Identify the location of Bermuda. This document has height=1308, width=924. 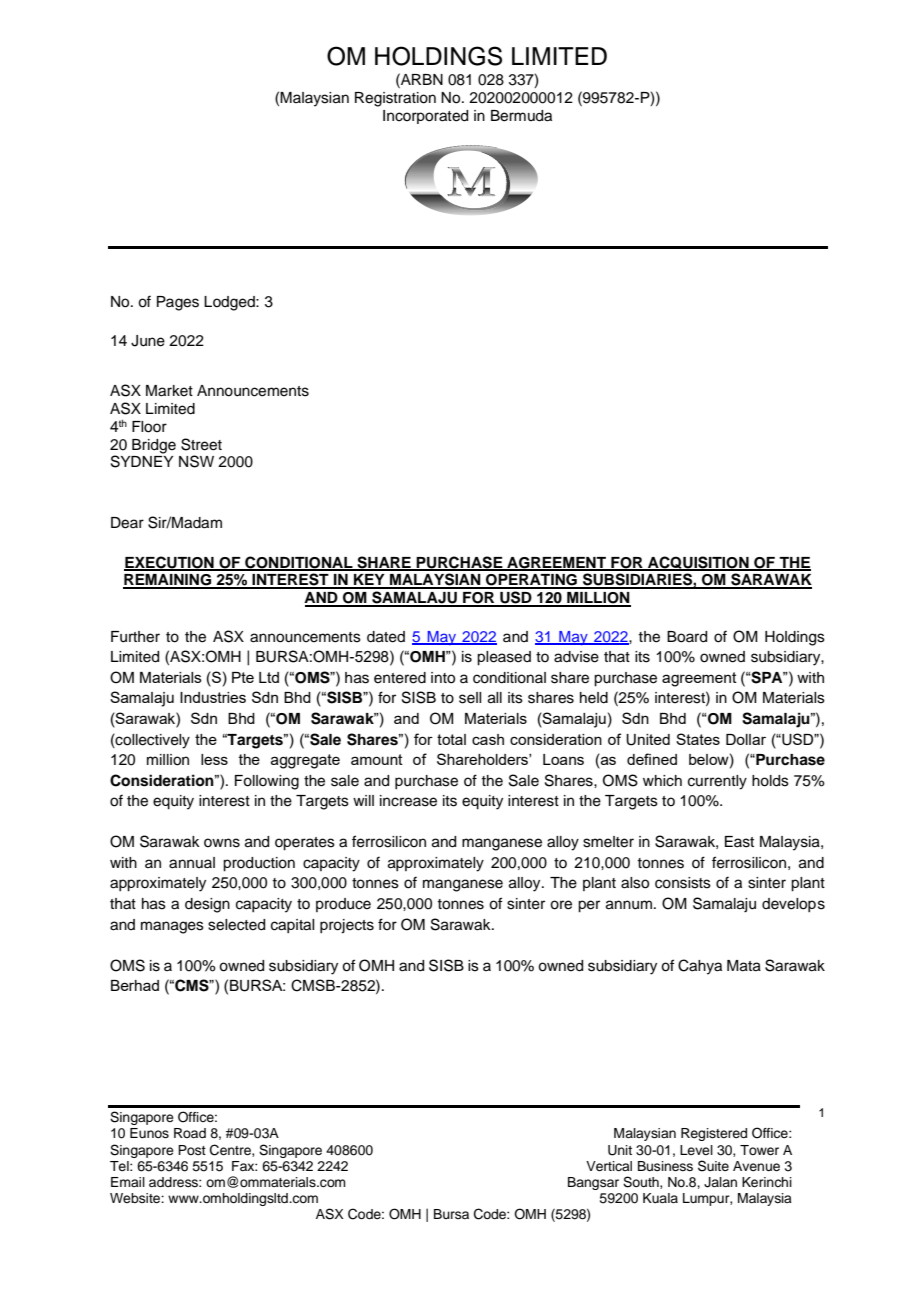
(521, 116).
